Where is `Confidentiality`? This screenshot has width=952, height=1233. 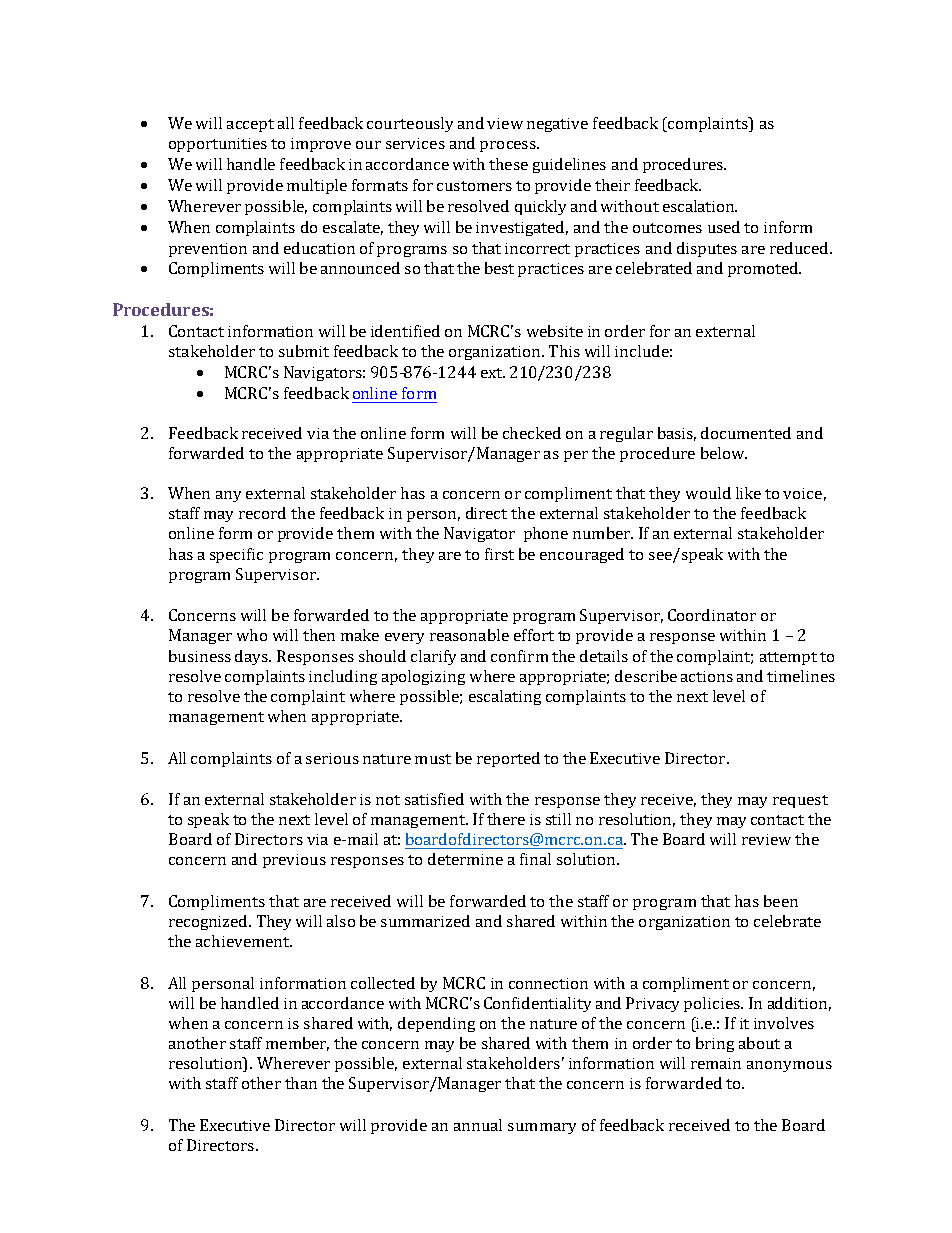
Confidentiality is located at coordinates (537, 1004).
